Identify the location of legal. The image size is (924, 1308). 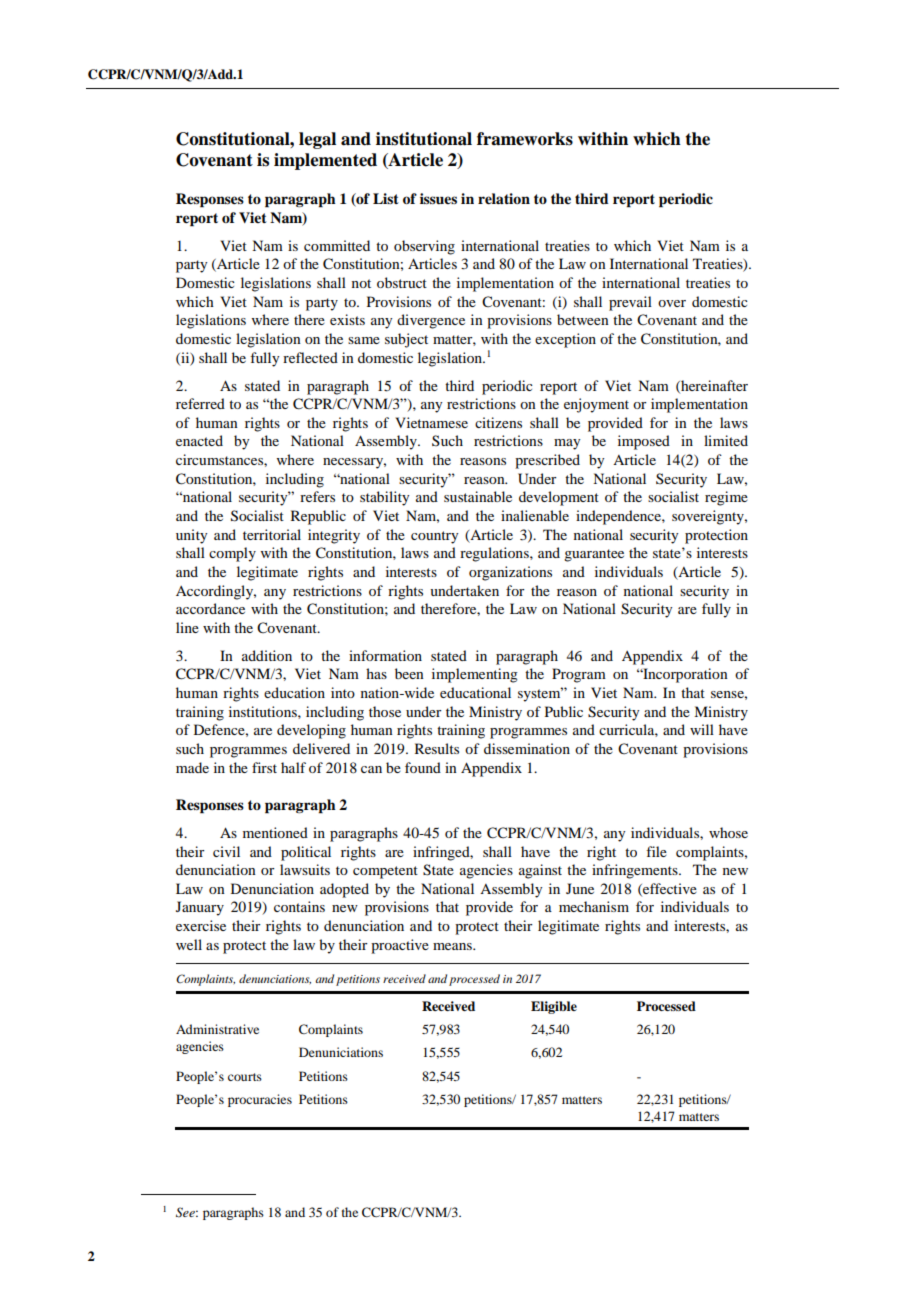
(317, 140).
